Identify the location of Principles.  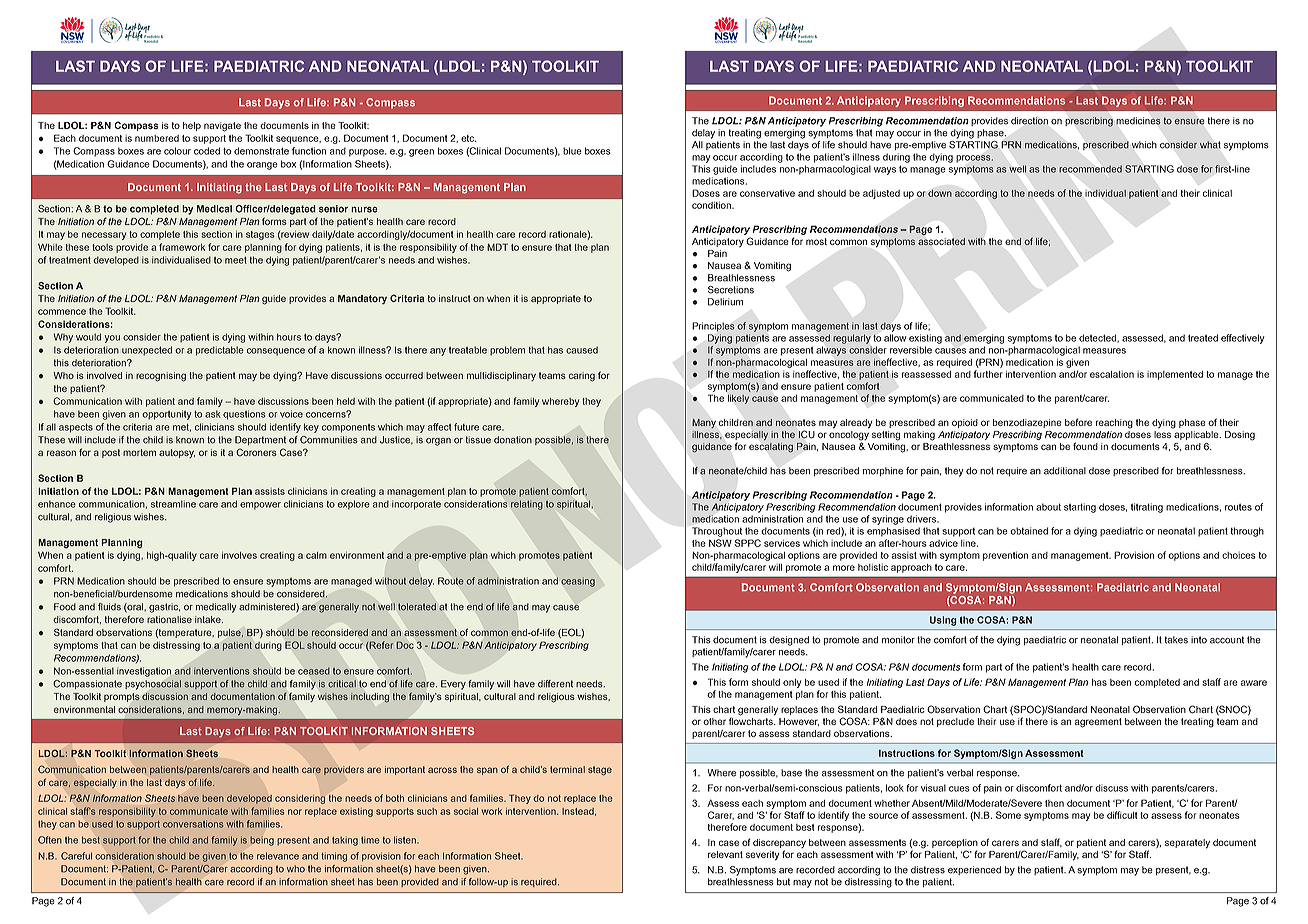
(713, 327).
